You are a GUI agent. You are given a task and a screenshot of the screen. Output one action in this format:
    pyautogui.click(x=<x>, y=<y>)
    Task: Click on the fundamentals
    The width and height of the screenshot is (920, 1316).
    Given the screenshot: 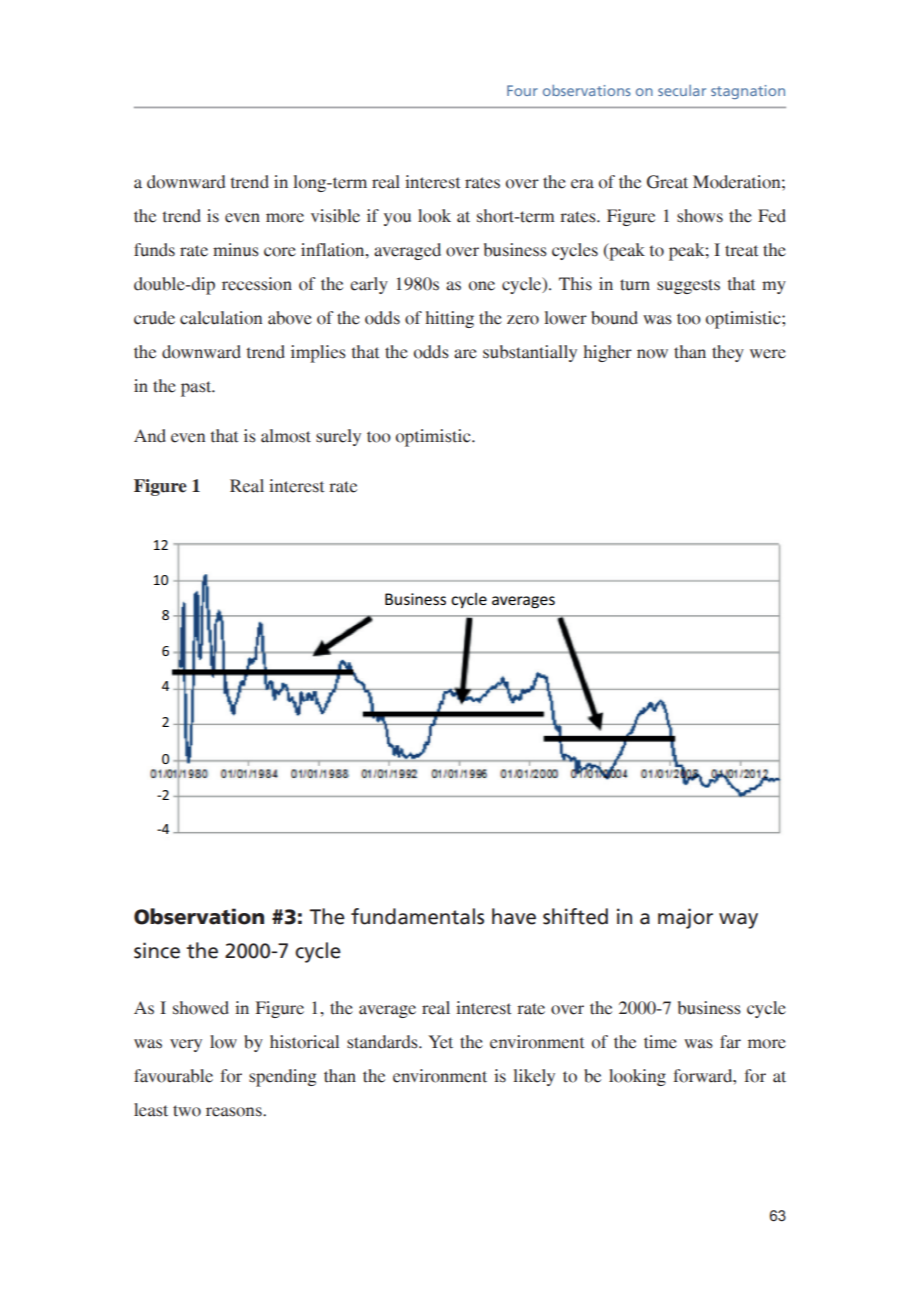 What is the action you would take?
    pyautogui.click(x=417, y=916)
